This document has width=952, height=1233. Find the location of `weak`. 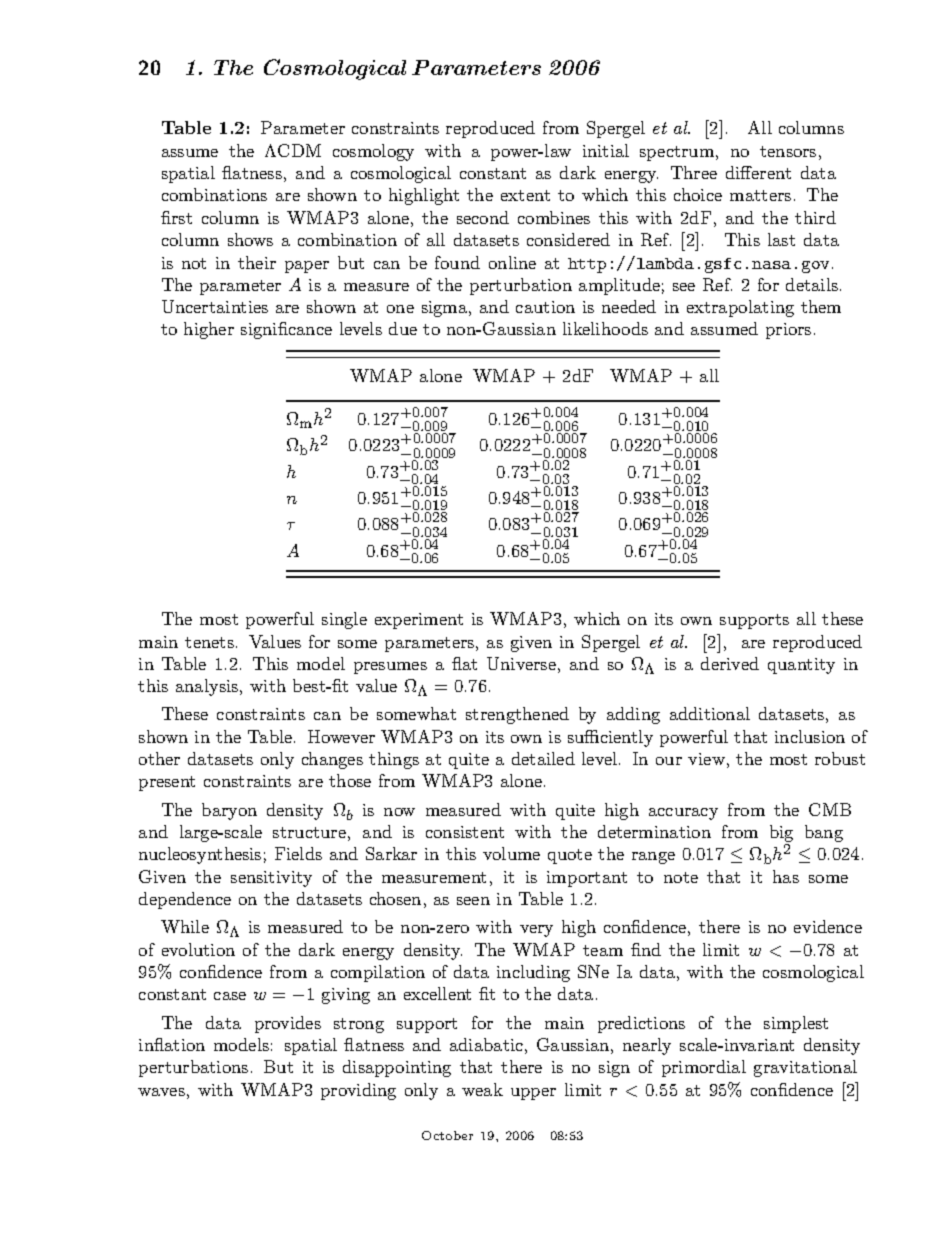

weak is located at coordinates (482, 1089).
